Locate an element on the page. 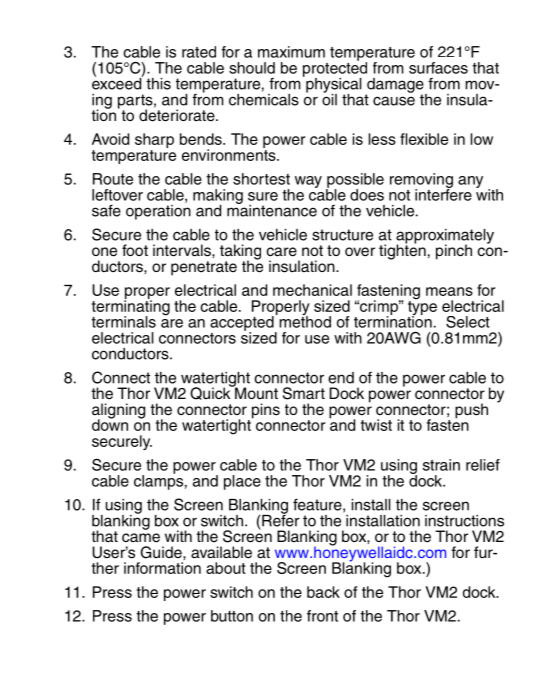  method is located at coordinates (304, 321).
